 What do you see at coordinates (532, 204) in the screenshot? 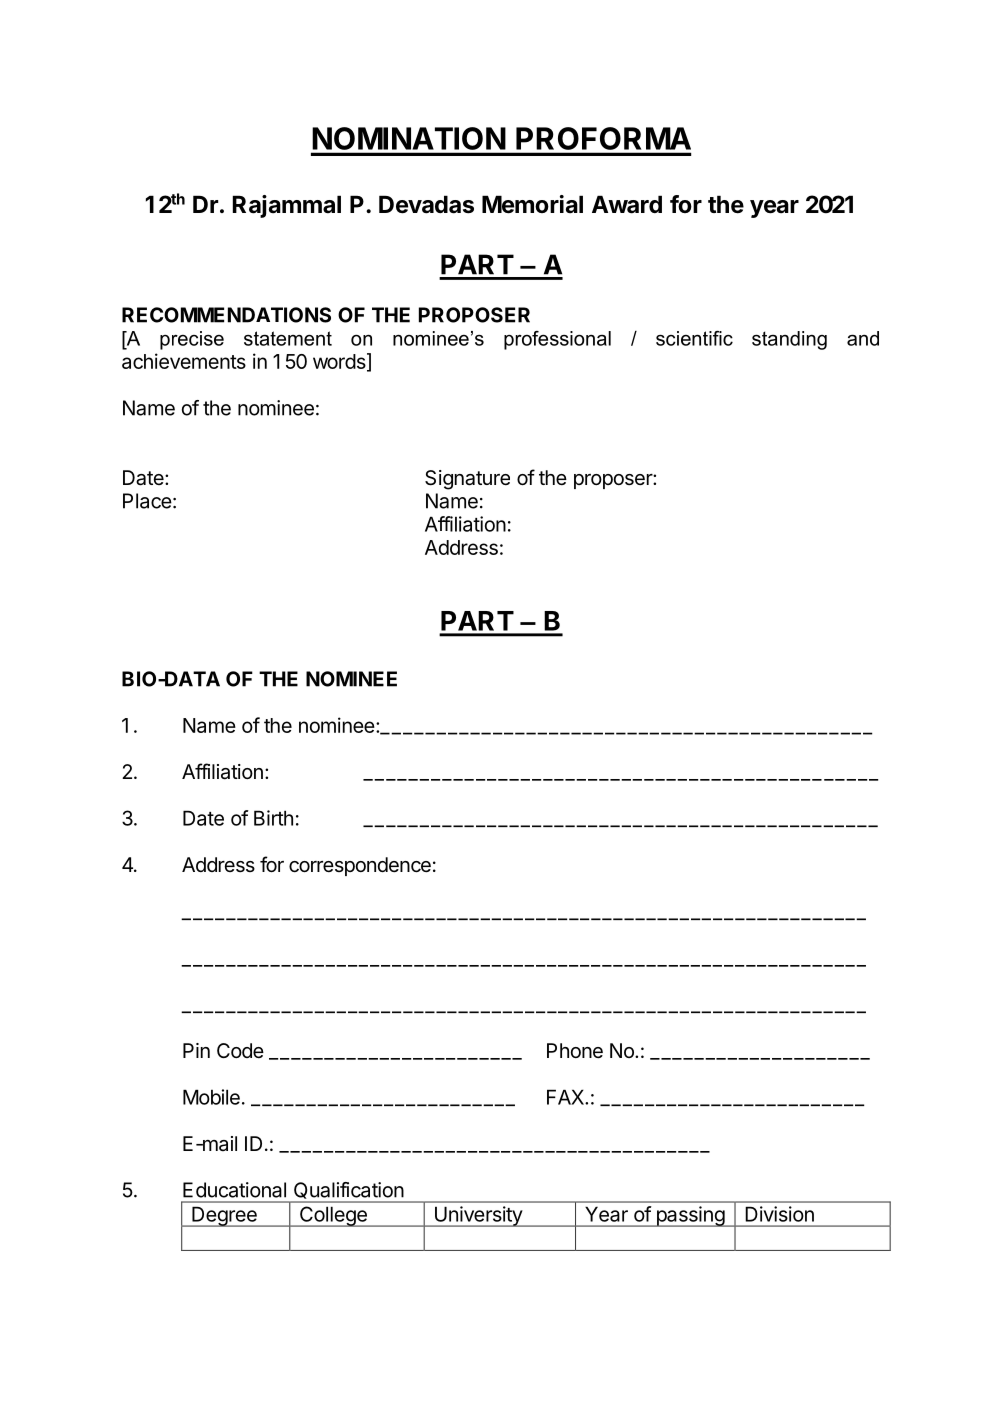
I see `Memorial` at bounding box center [532, 204].
